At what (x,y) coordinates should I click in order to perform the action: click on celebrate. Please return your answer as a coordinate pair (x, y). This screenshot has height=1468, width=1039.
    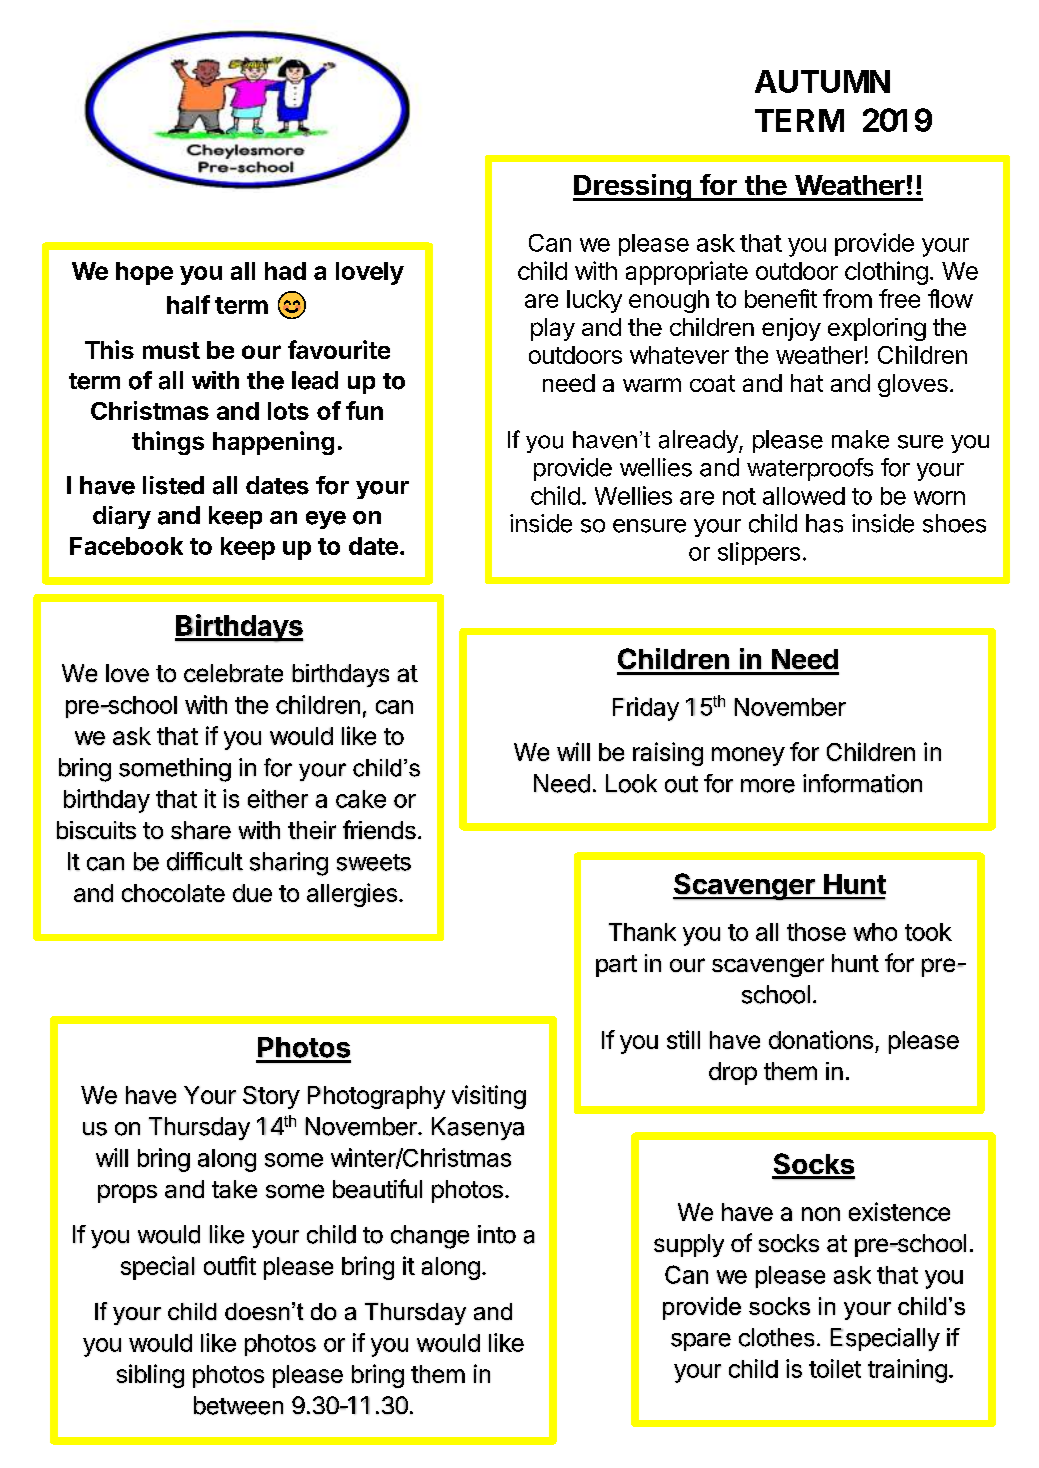
    Looking at the image, I should click on (233, 673).
